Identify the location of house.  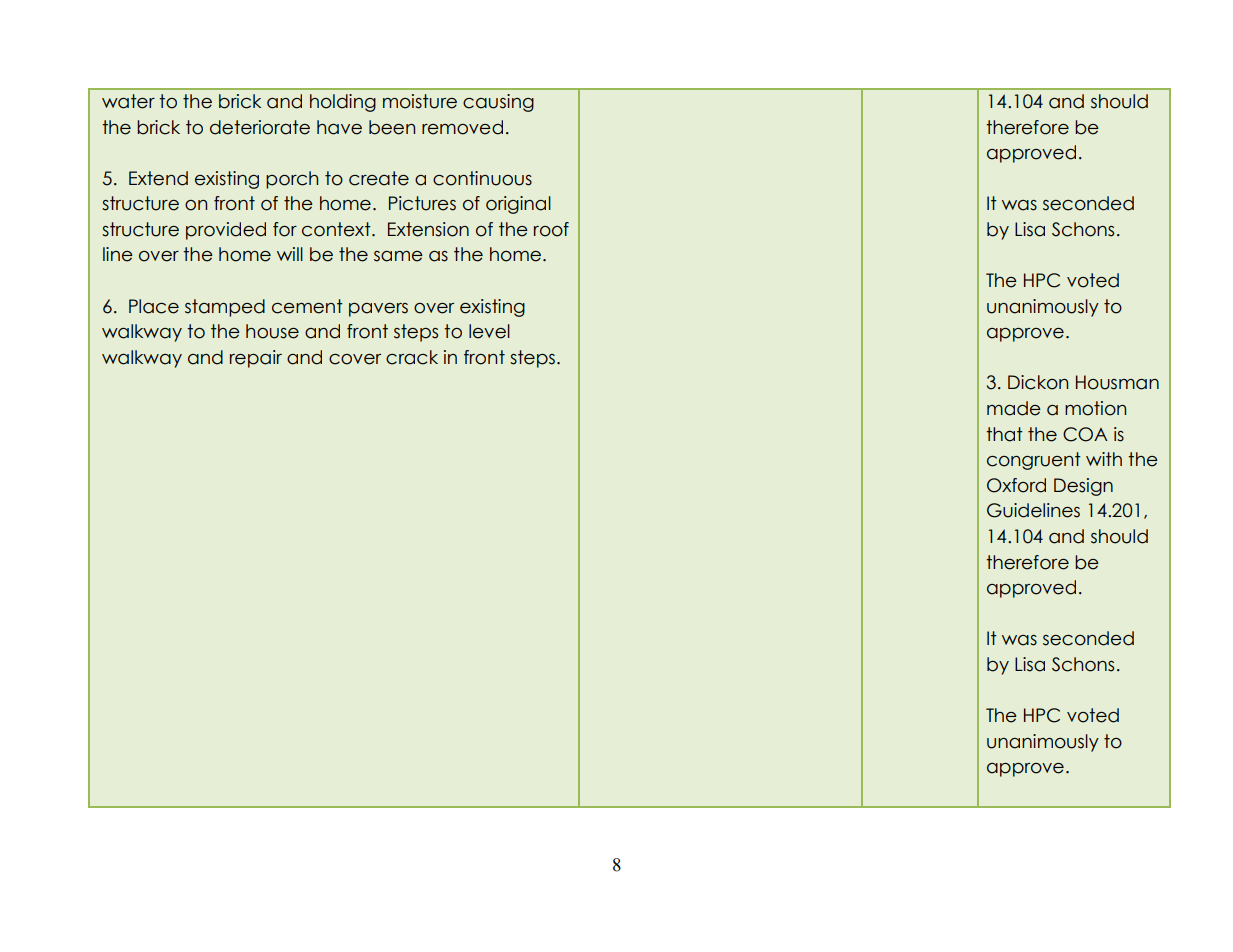
(272, 331).
